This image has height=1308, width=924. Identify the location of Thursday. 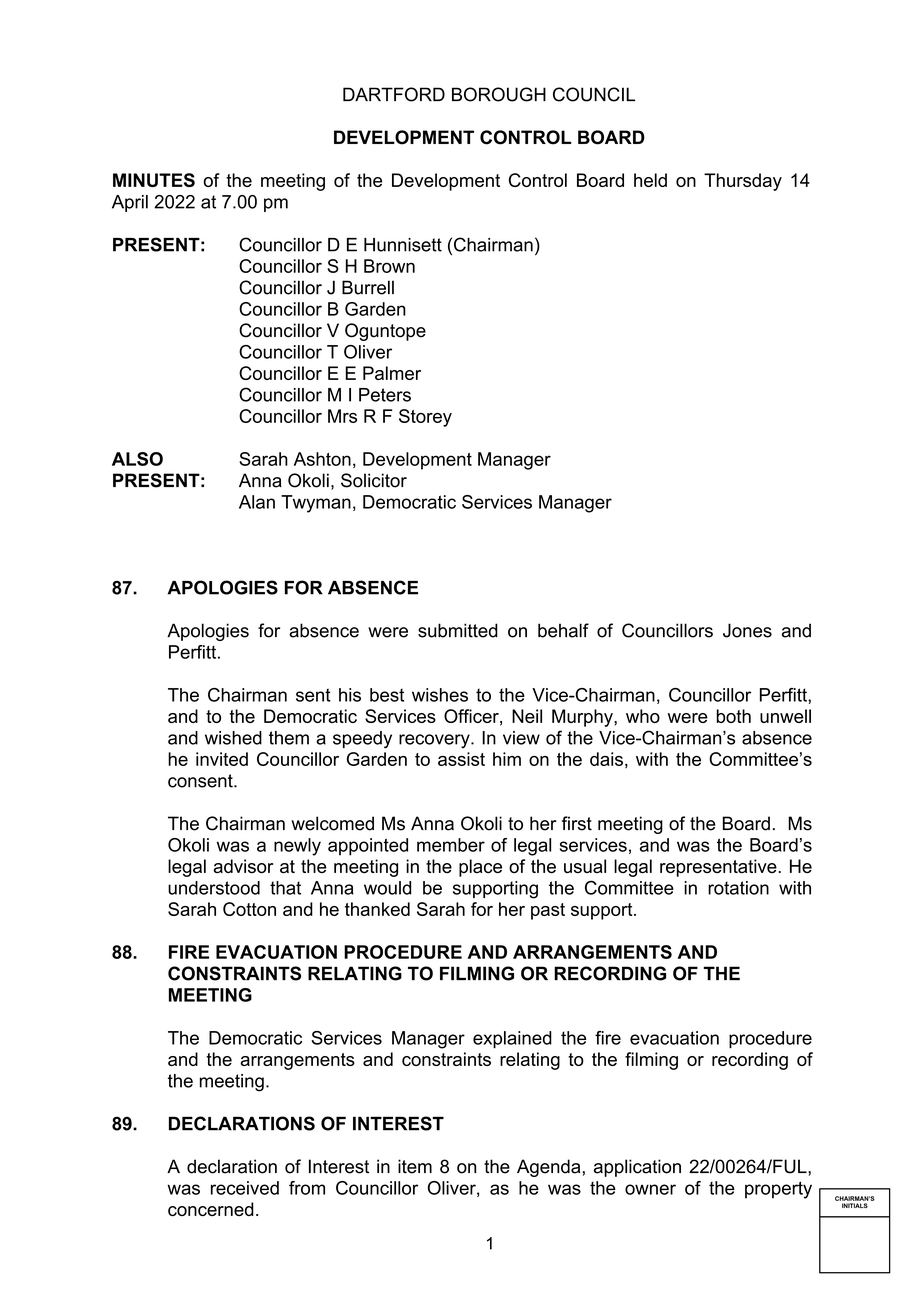
(743, 182).
